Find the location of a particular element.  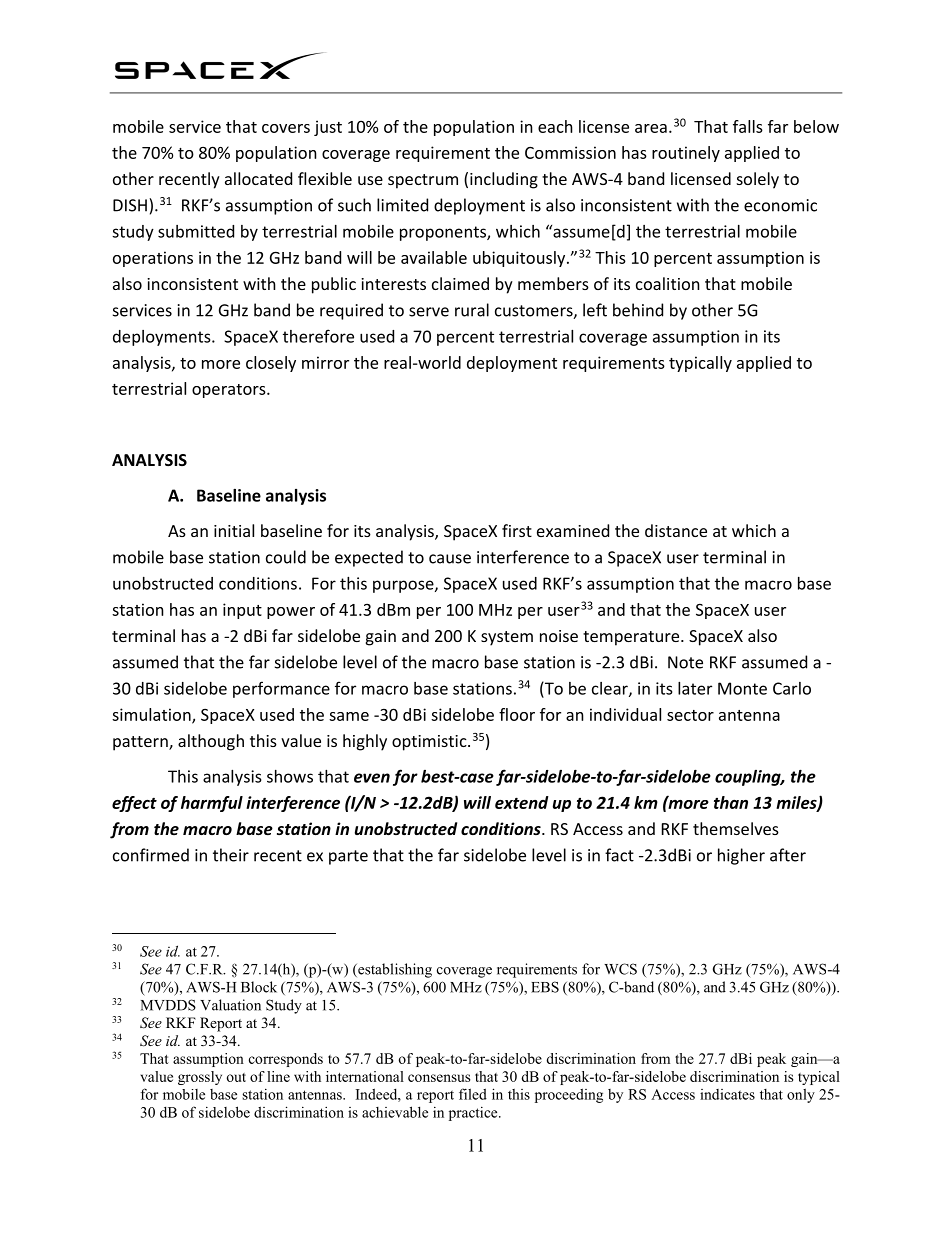

solely is located at coordinates (758, 180).
